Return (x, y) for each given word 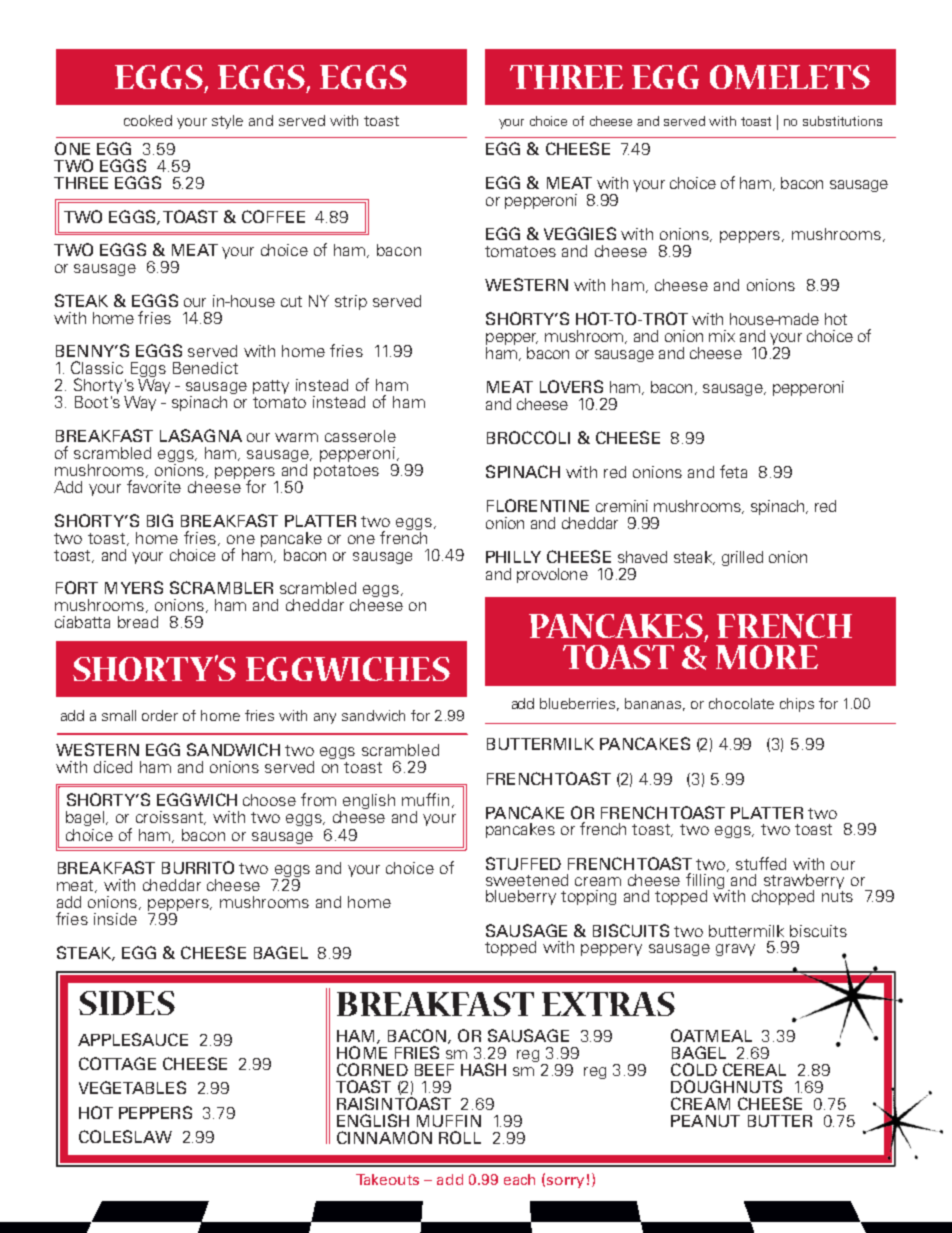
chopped (783, 897)
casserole (360, 436)
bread (138, 622)
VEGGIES (580, 233)
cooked (148, 120)
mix (722, 336)
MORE (767, 657)
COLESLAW (125, 1136)
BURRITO (198, 867)
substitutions (842, 121)
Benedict (205, 368)
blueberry (521, 897)
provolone (552, 575)
